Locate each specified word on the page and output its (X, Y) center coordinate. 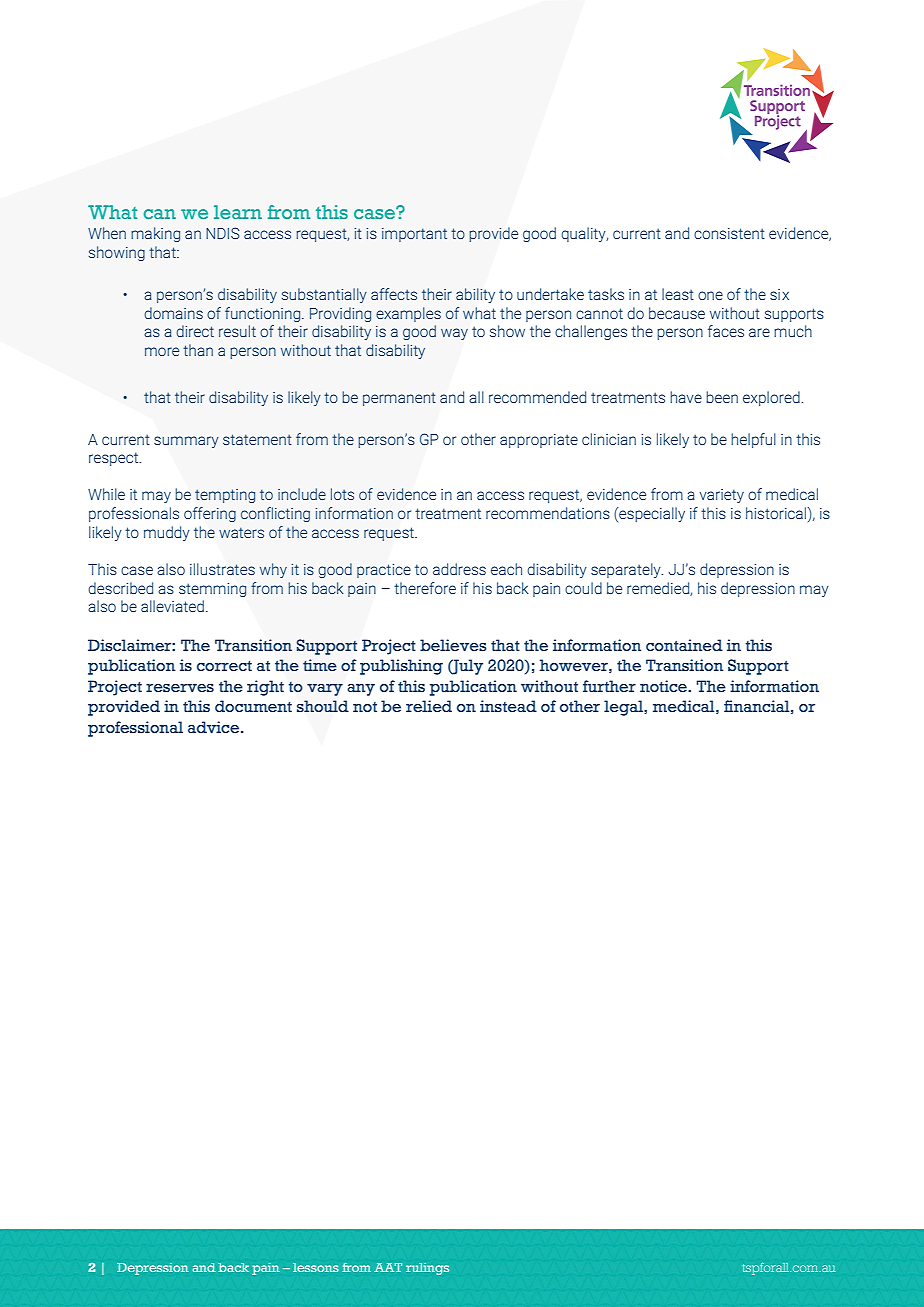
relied (429, 706)
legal (624, 708)
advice (215, 727)
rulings (427, 1269)
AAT (388, 1267)
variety (722, 496)
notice (664, 686)
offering (210, 514)
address (459, 569)
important (414, 235)
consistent (729, 233)
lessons (316, 1267)
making (155, 234)
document (253, 706)
